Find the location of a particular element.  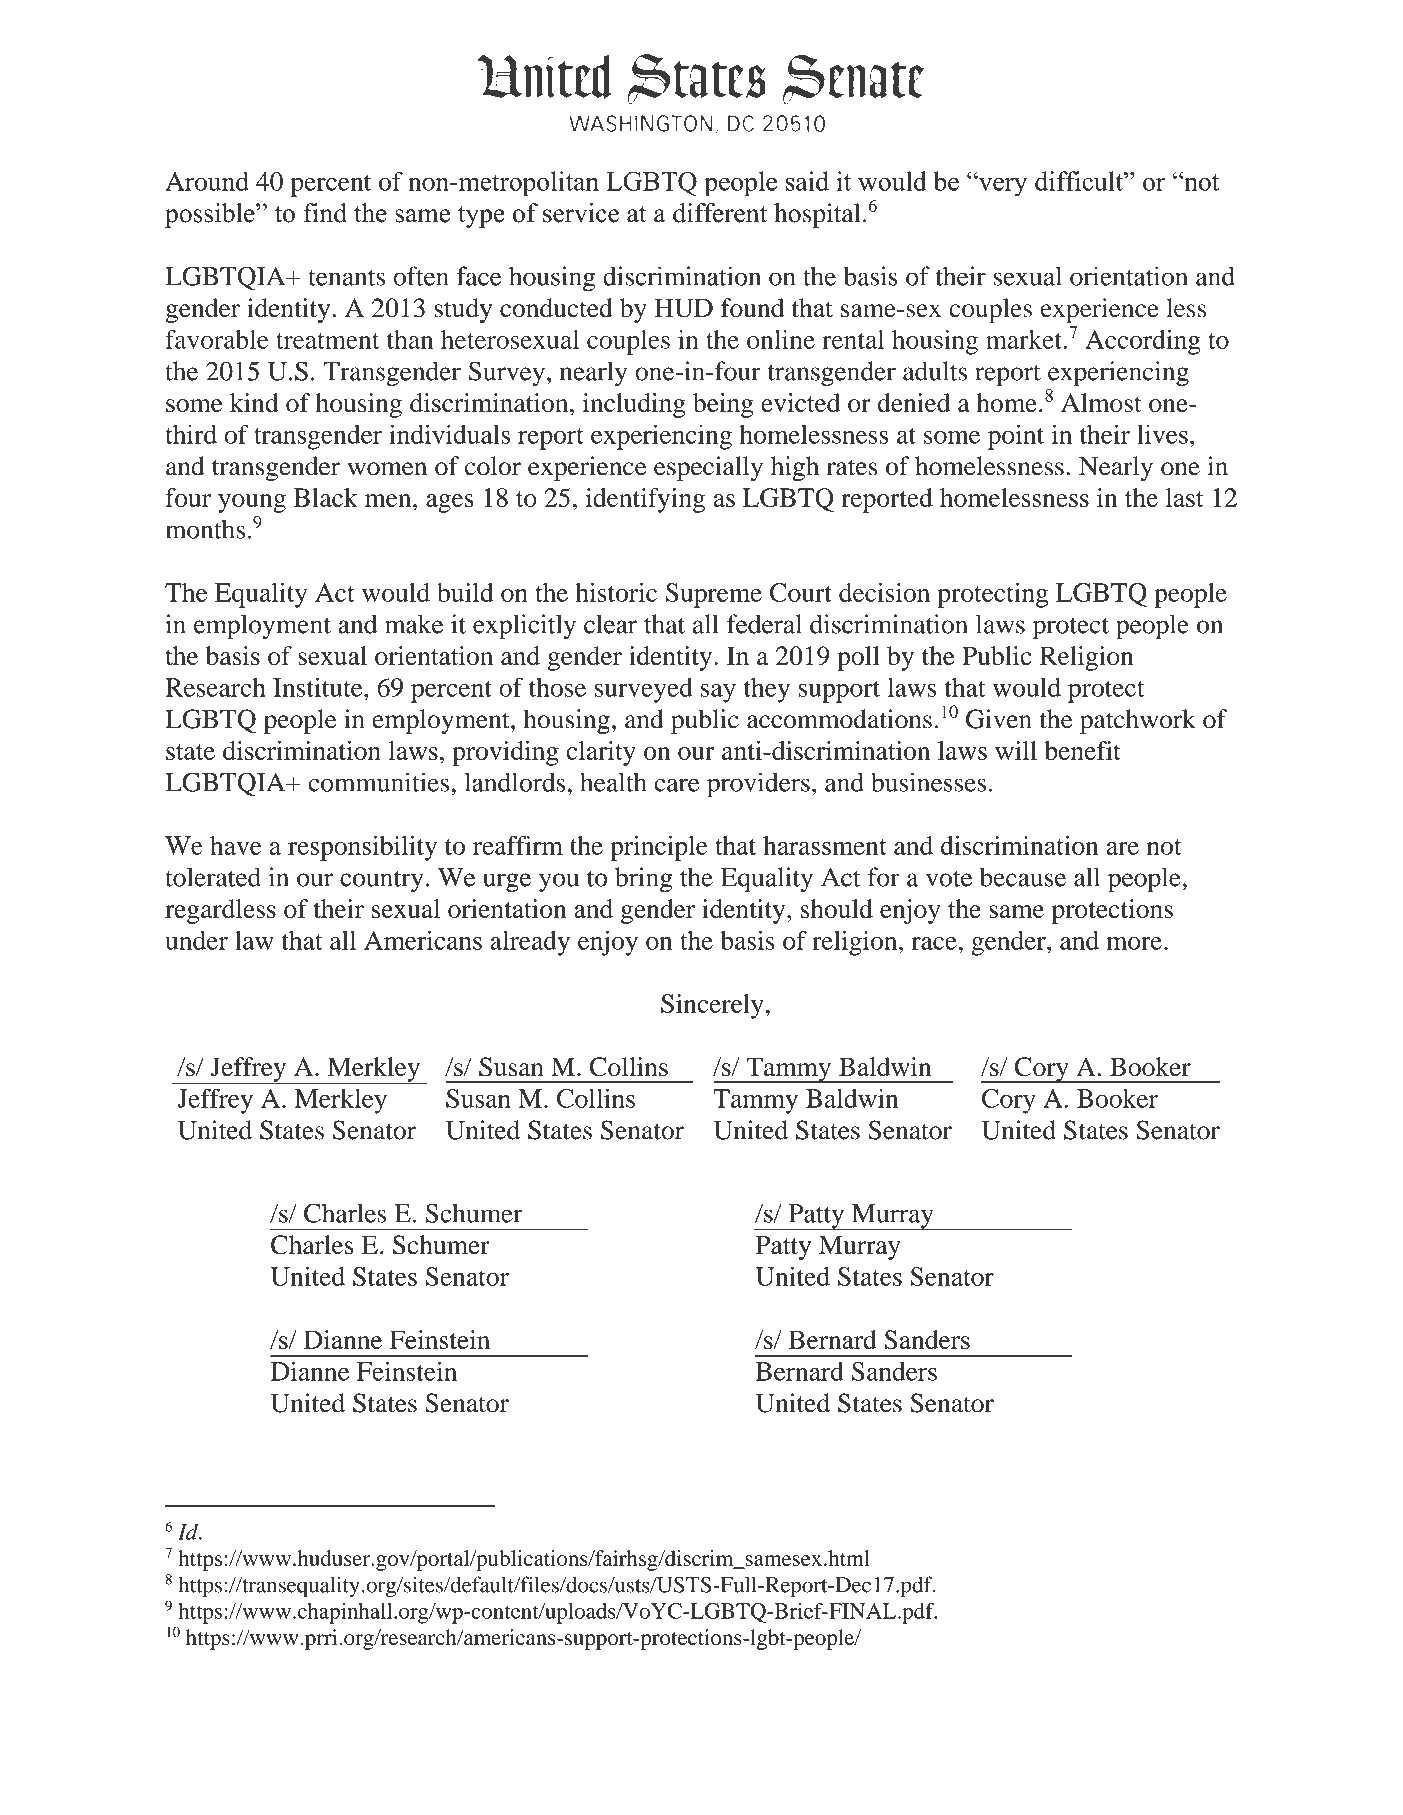

being is located at coordinates (723, 405).
